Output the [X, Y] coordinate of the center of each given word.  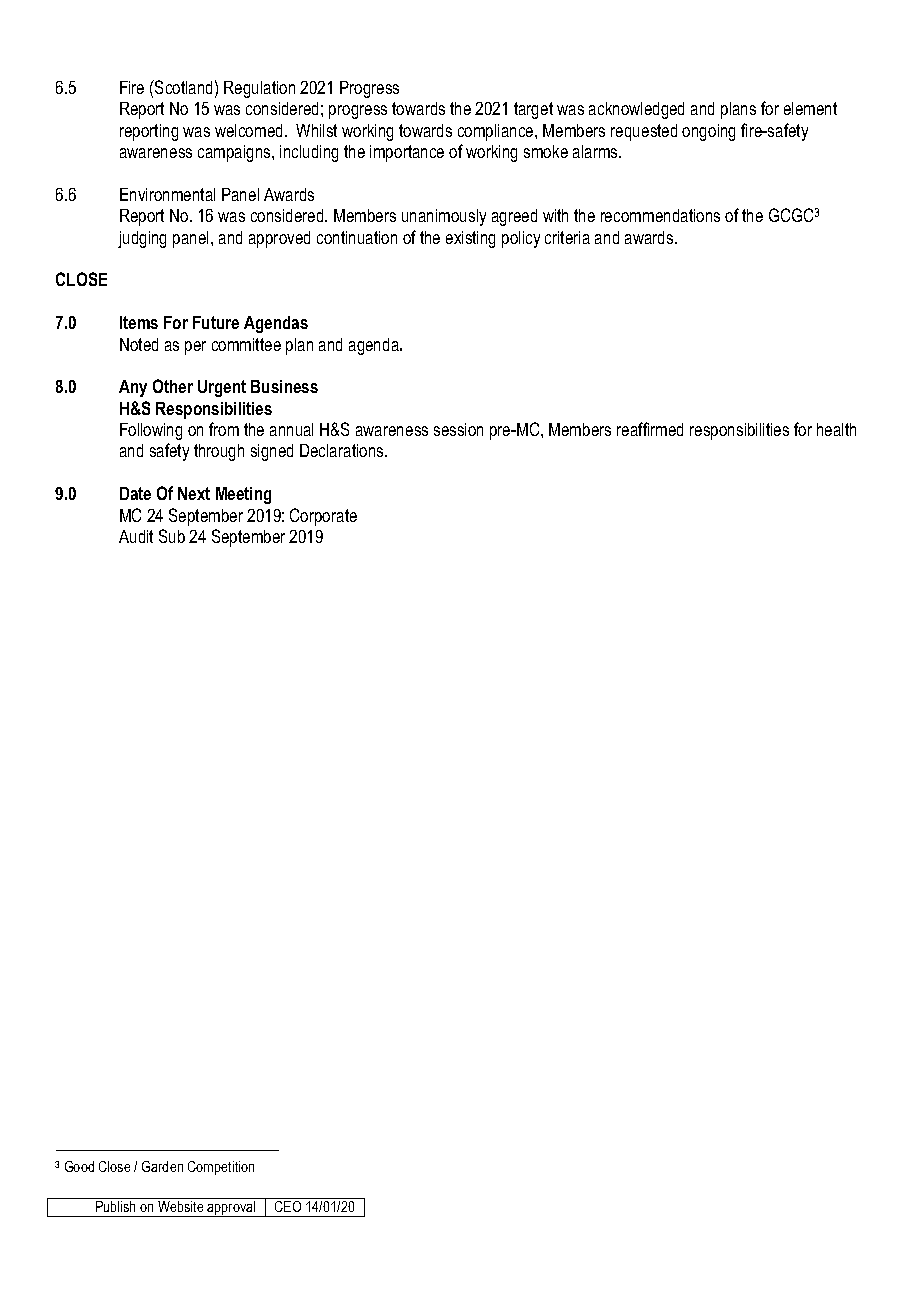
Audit [136, 536]
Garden [162, 1166]
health [836, 429]
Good [79, 1166]
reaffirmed [650, 429]
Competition [221, 1168]
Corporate [323, 517]
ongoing [708, 132]
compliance [497, 132]
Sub [172, 536]
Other [173, 386]
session [458, 429]
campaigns [235, 153]
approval [232, 1209]
